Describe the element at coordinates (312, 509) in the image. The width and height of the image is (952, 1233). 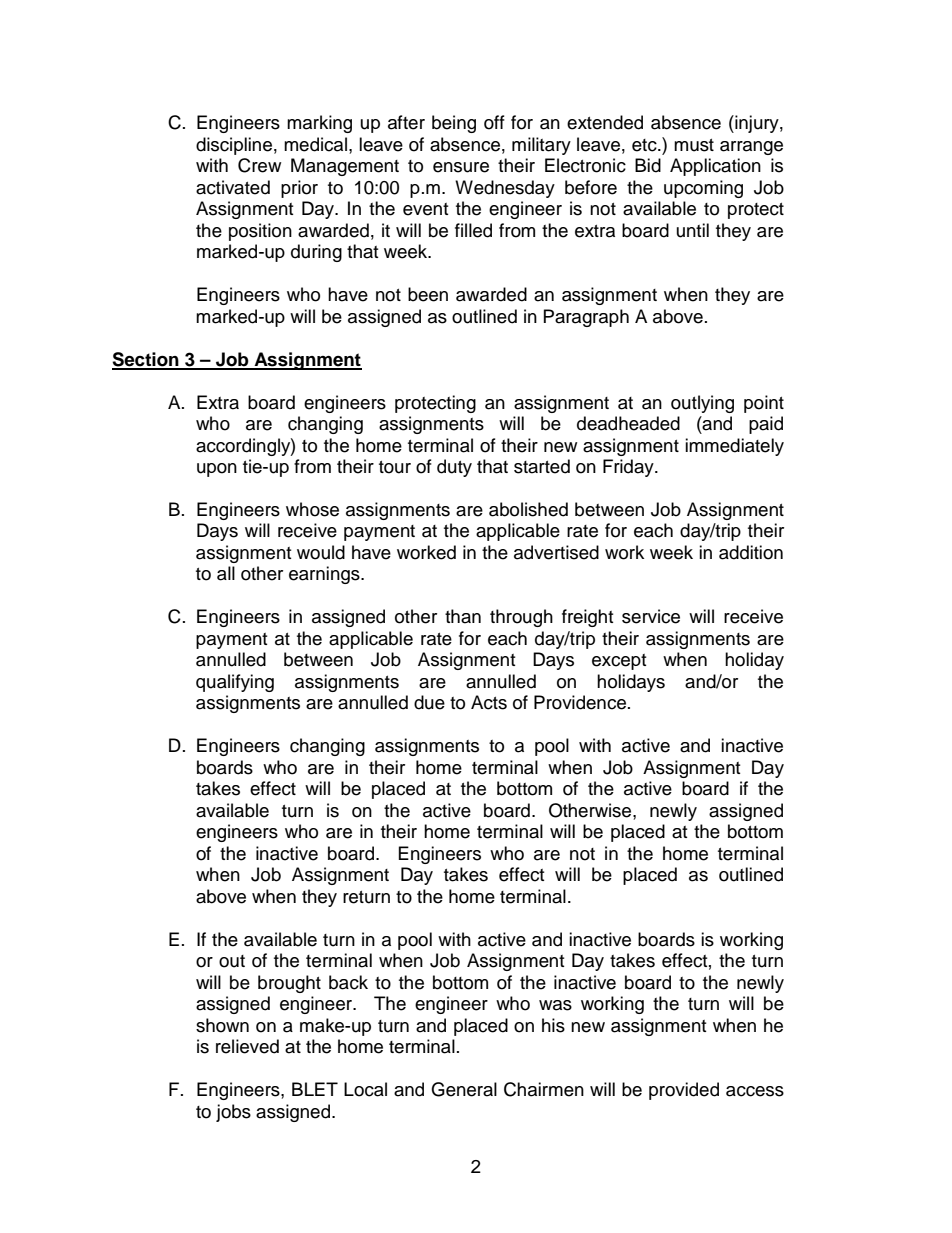
I see `whose` at that location.
